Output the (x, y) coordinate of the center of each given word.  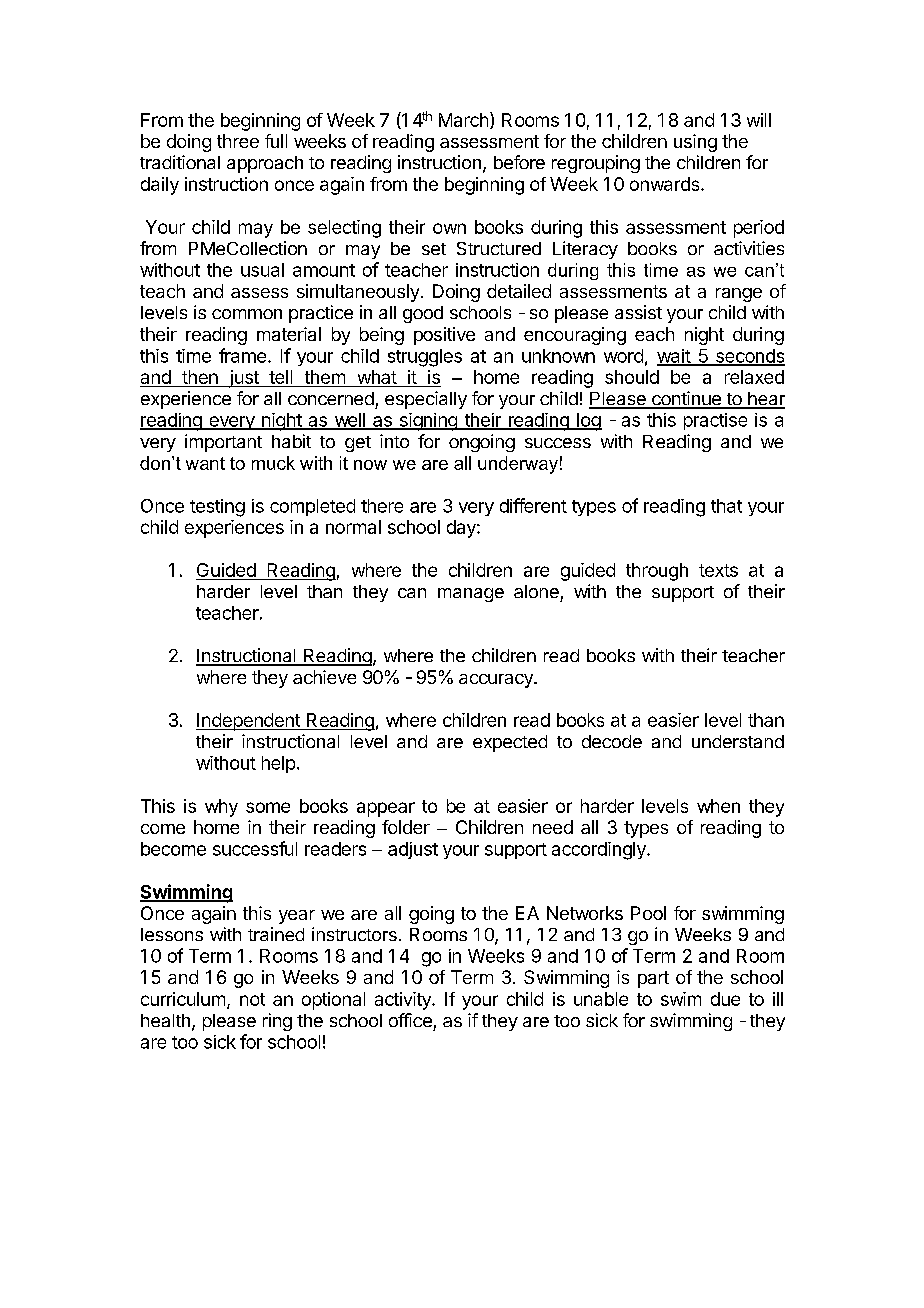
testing (217, 508)
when (718, 806)
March (463, 120)
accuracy (497, 681)
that (726, 506)
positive (444, 336)
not (252, 999)
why (221, 808)
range (739, 295)
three (238, 141)
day (462, 529)
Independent (249, 722)
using (695, 143)
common (247, 314)
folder (406, 827)
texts (718, 570)
